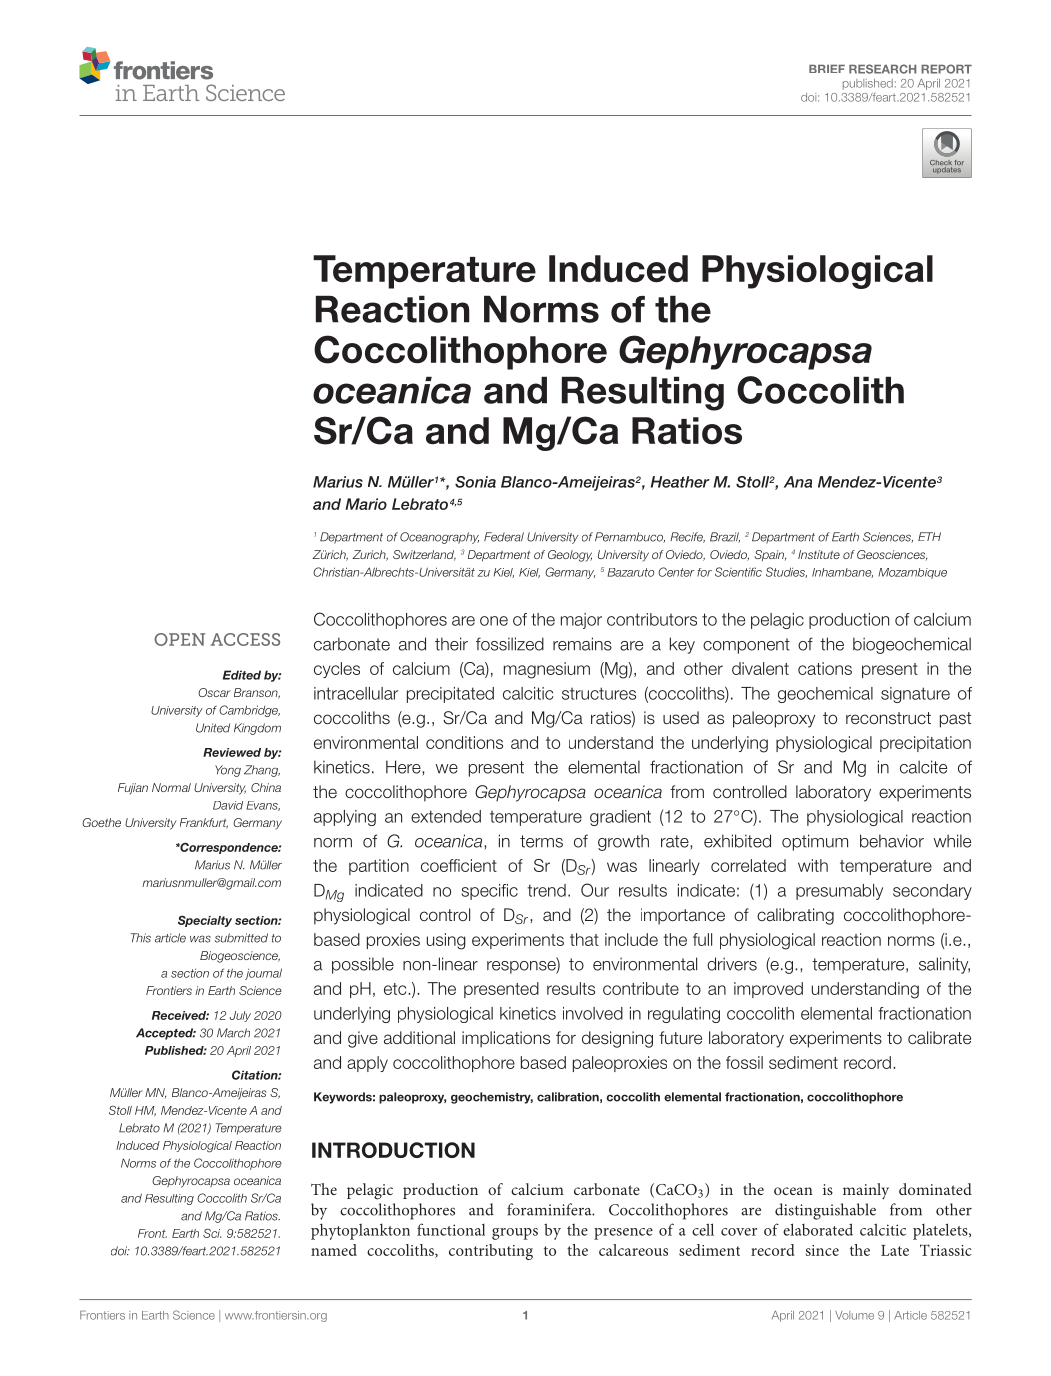  Describe the element at coordinates (822, 1250) in the image. I see `since` at that location.
